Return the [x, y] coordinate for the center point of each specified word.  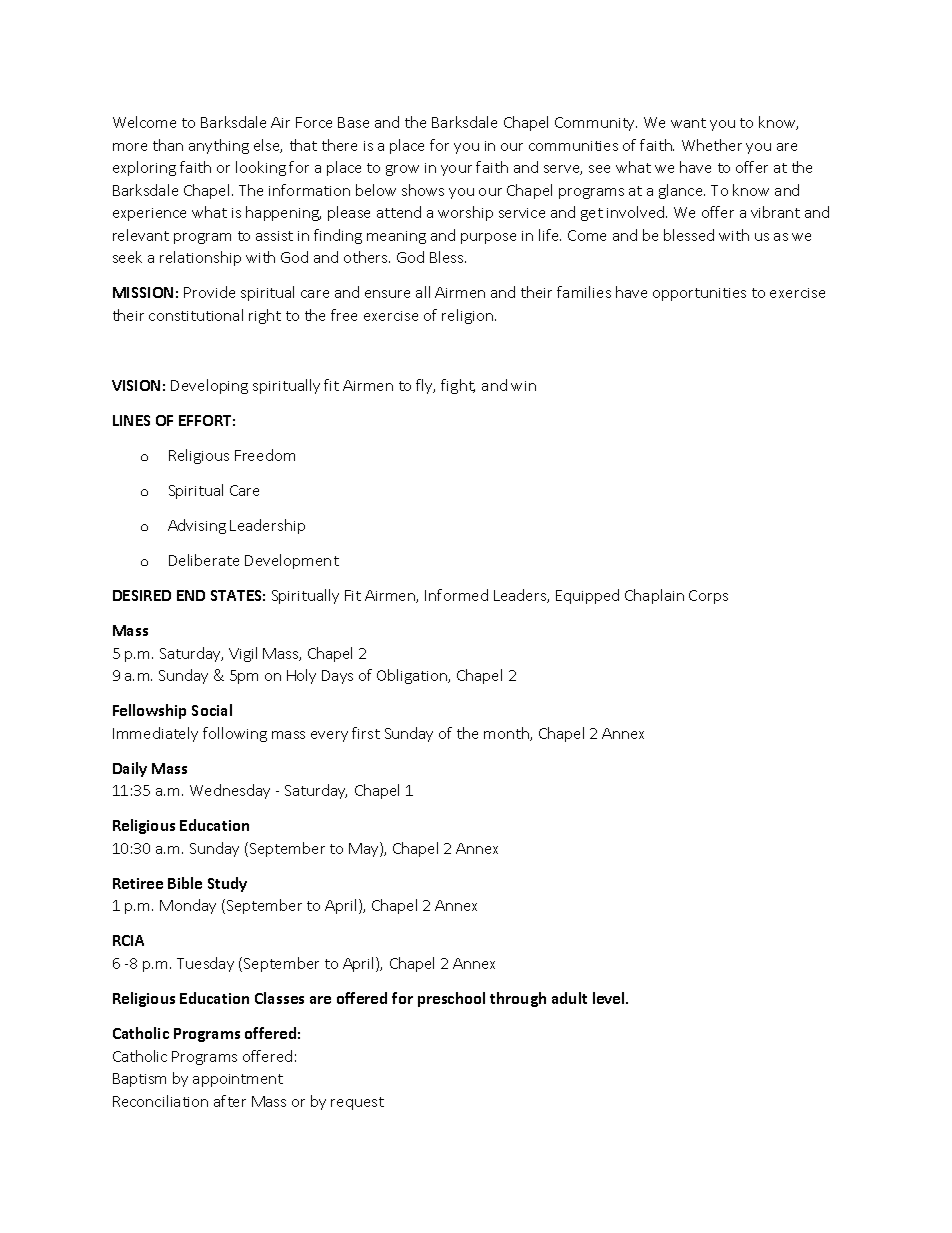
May [365, 849]
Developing [209, 386]
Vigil [243, 654]
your [456, 170]
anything [219, 146]
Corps [708, 597]
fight [458, 386]
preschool [451, 999]
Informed [456, 595]
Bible [185, 883]
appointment [238, 1080]
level [610, 998]
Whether [712, 145]
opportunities [699, 294]
